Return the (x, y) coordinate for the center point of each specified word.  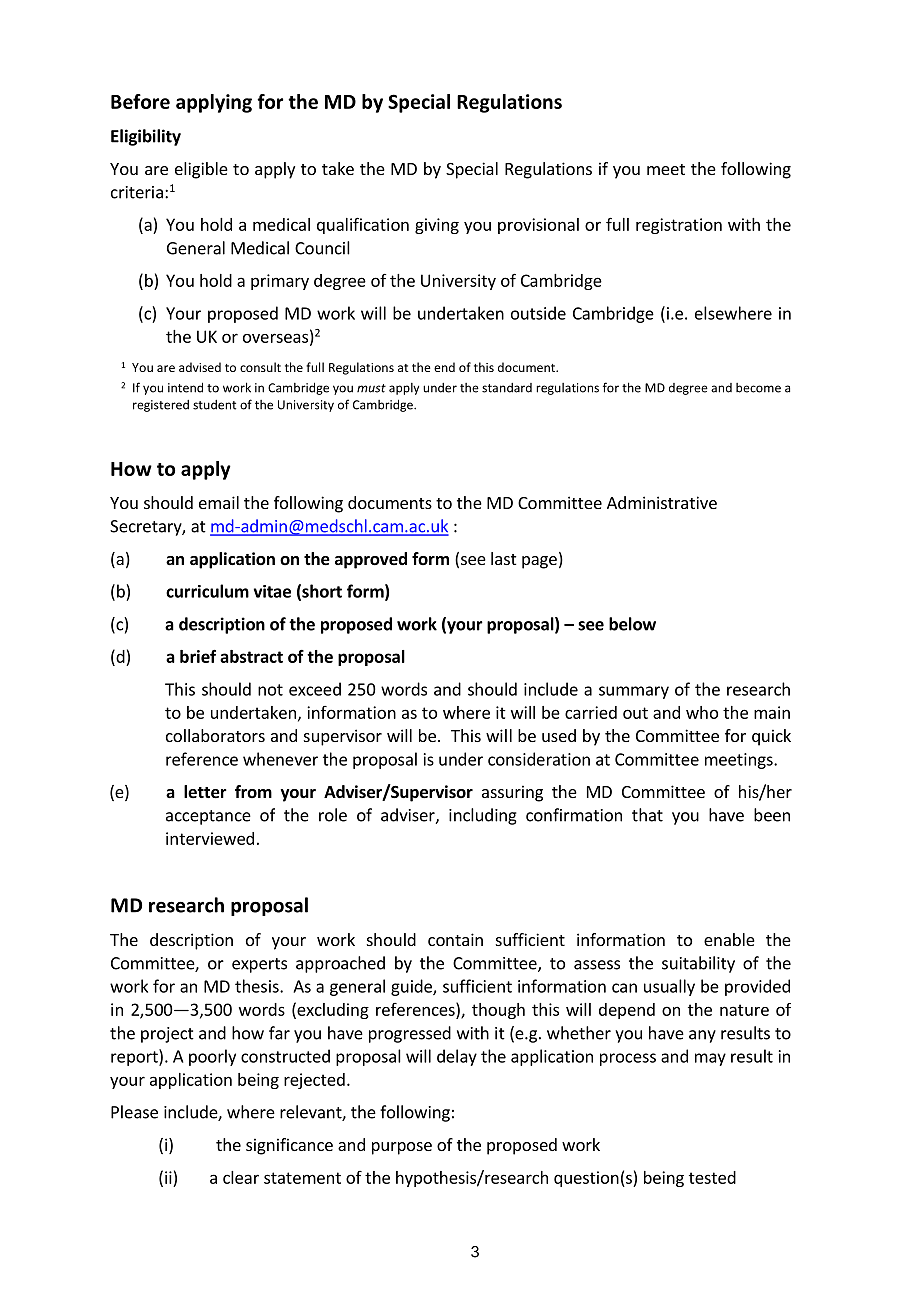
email (219, 502)
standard (507, 388)
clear (241, 1177)
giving (437, 226)
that (647, 815)
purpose (402, 1148)
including (483, 816)
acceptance (208, 817)
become (758, 388)
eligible (201, 170)
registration (679, 226)
